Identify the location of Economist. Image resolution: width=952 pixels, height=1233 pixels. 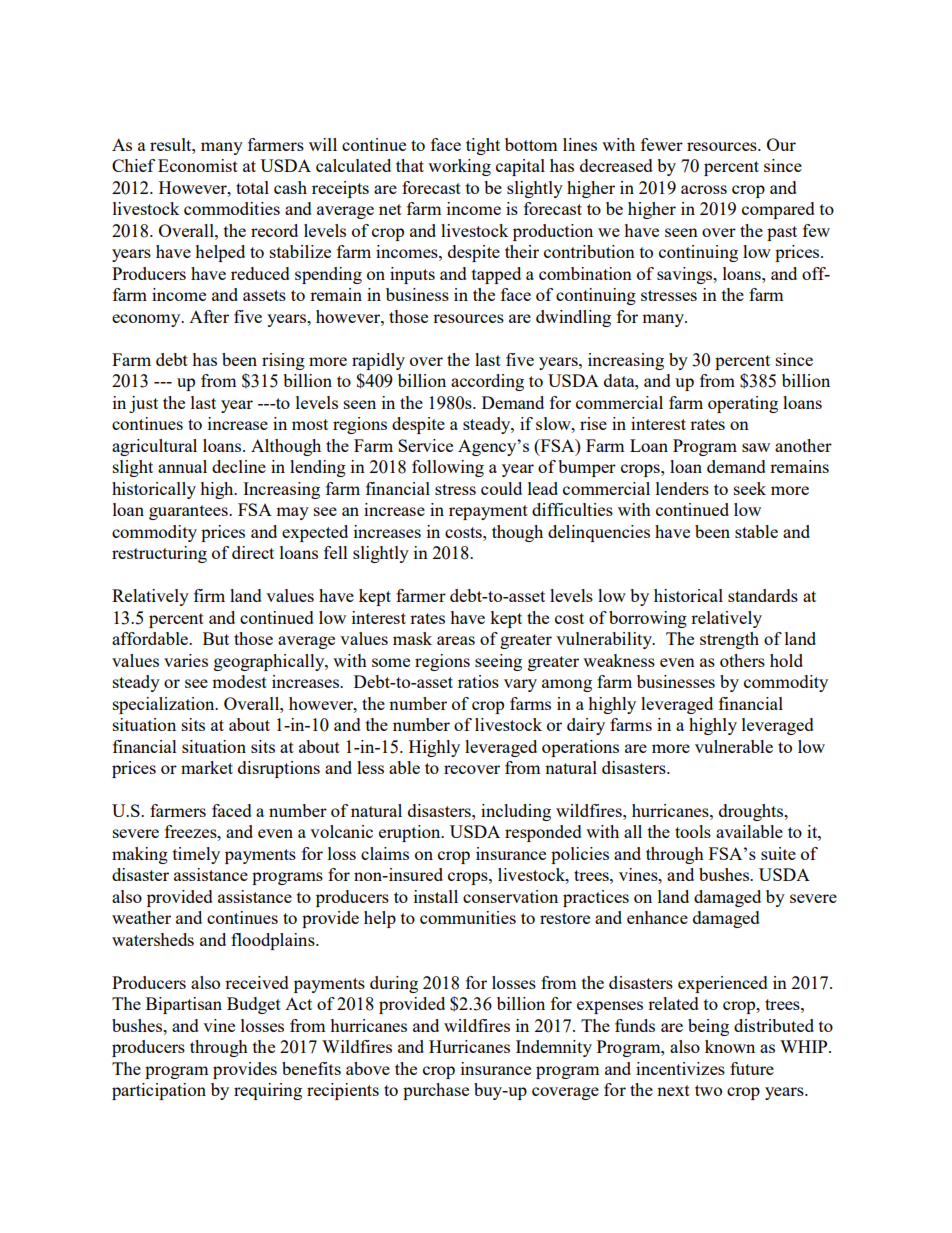
(198, 165).
